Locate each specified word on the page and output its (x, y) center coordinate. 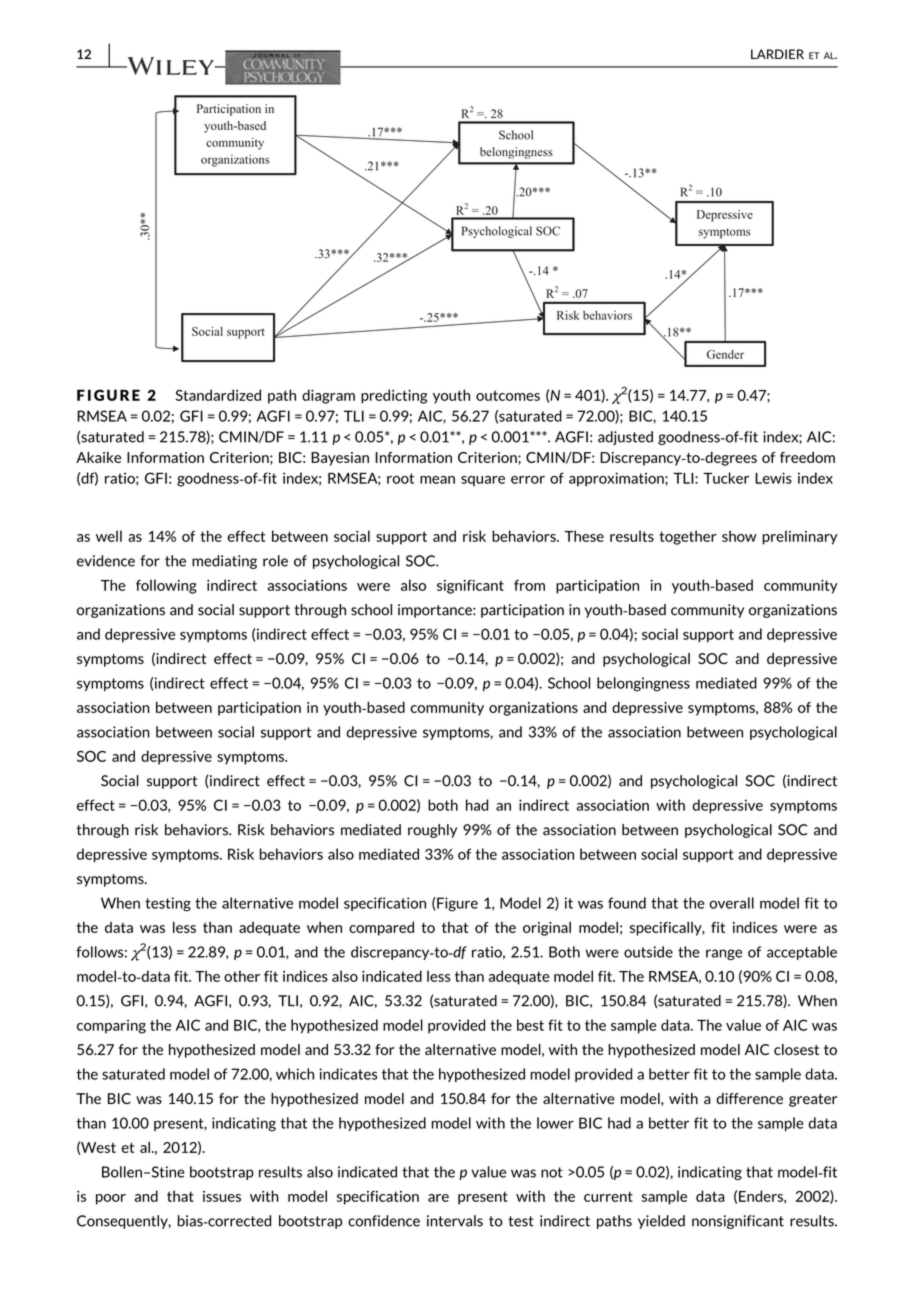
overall (731, 903)
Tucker (726, 478)
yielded (661, 1222)
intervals (455, 1221)
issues (222, 1196)
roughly (432, 831)
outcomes (508, 395)
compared (381, 928)
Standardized (218, 395)
